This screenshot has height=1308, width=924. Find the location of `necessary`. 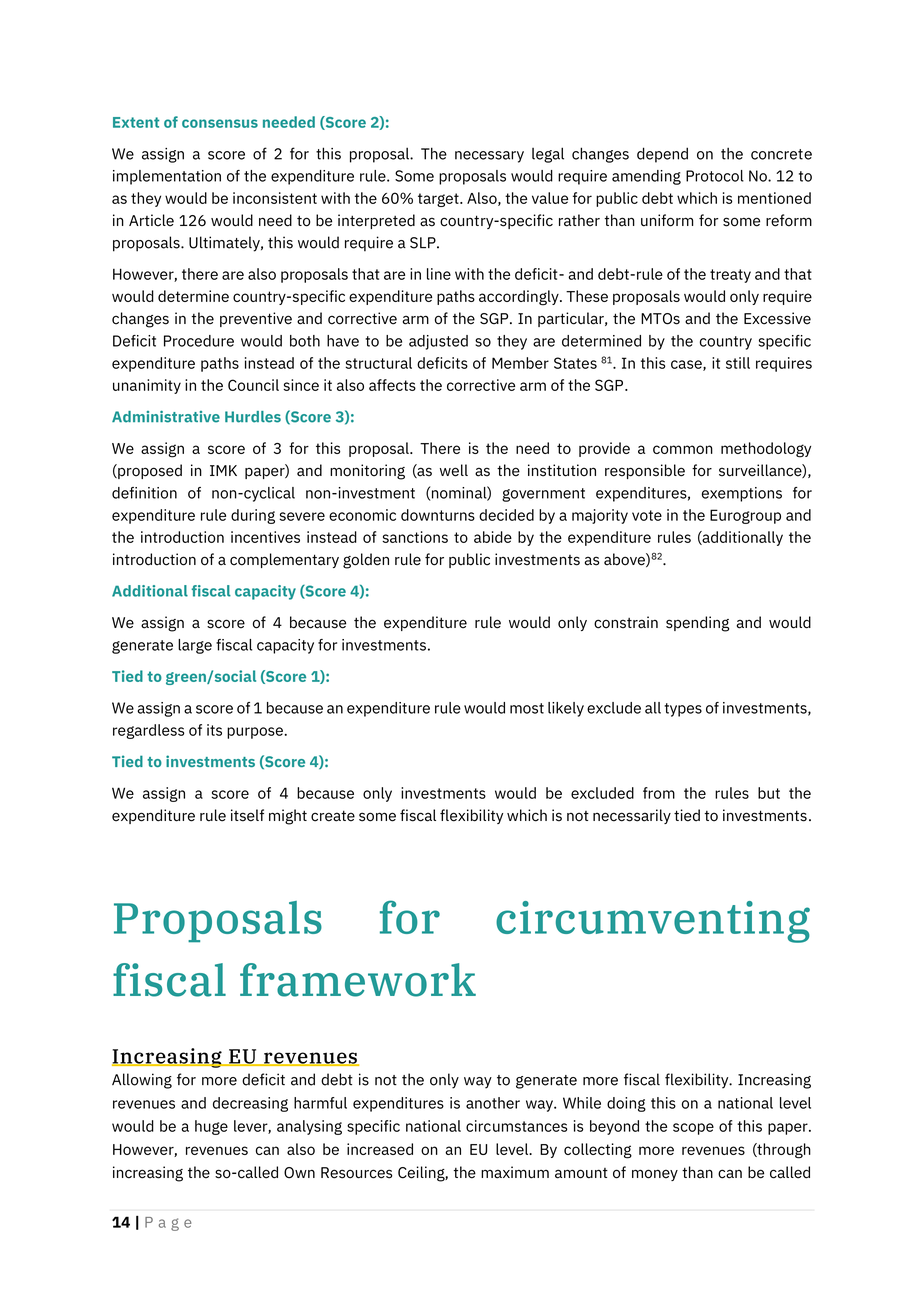

necessary is located at coordinates (489, 157).
